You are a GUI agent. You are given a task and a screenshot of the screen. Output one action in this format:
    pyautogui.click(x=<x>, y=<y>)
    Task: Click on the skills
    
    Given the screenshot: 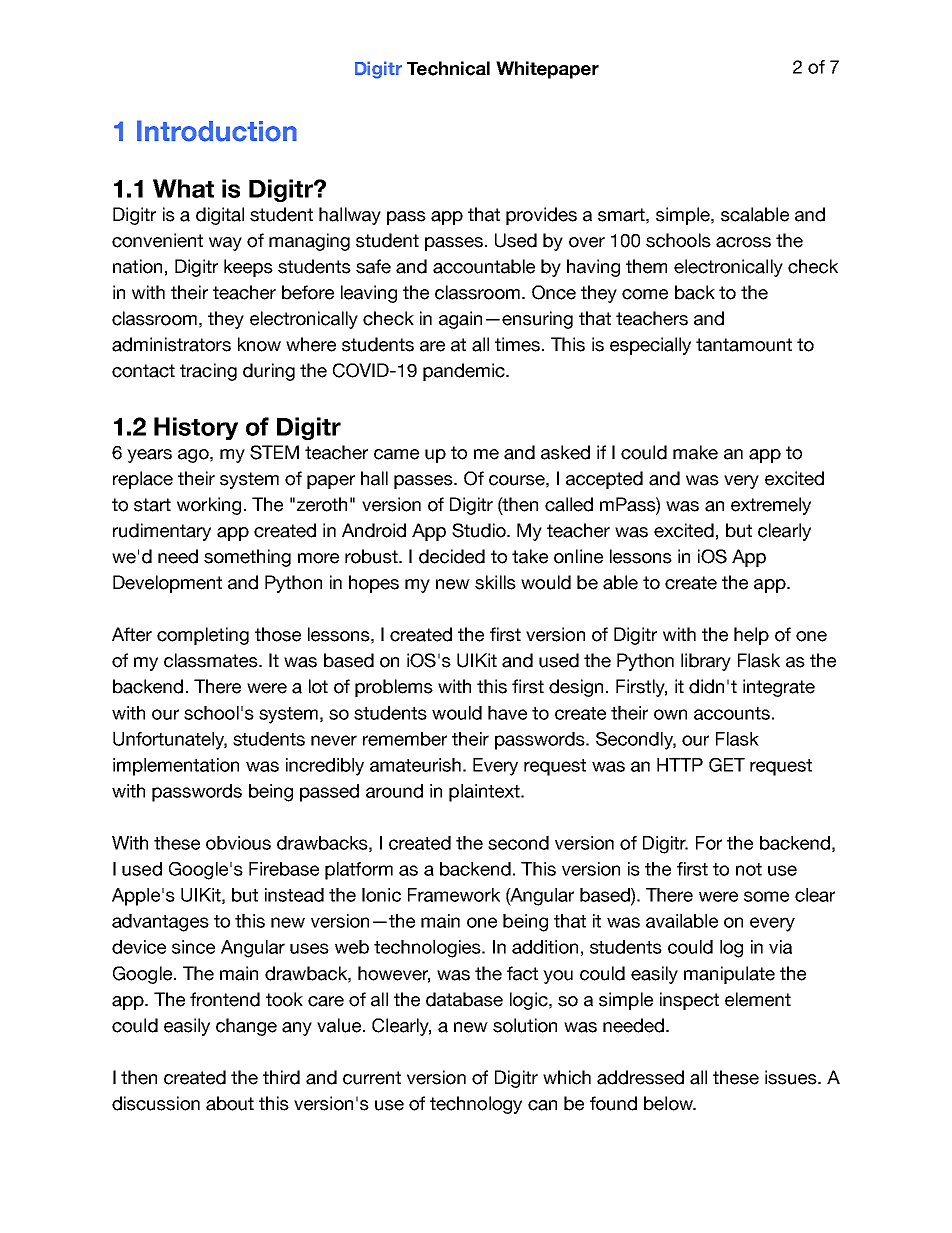 What is the action you would take?
    pyautogui.click(x=495, y=582)
